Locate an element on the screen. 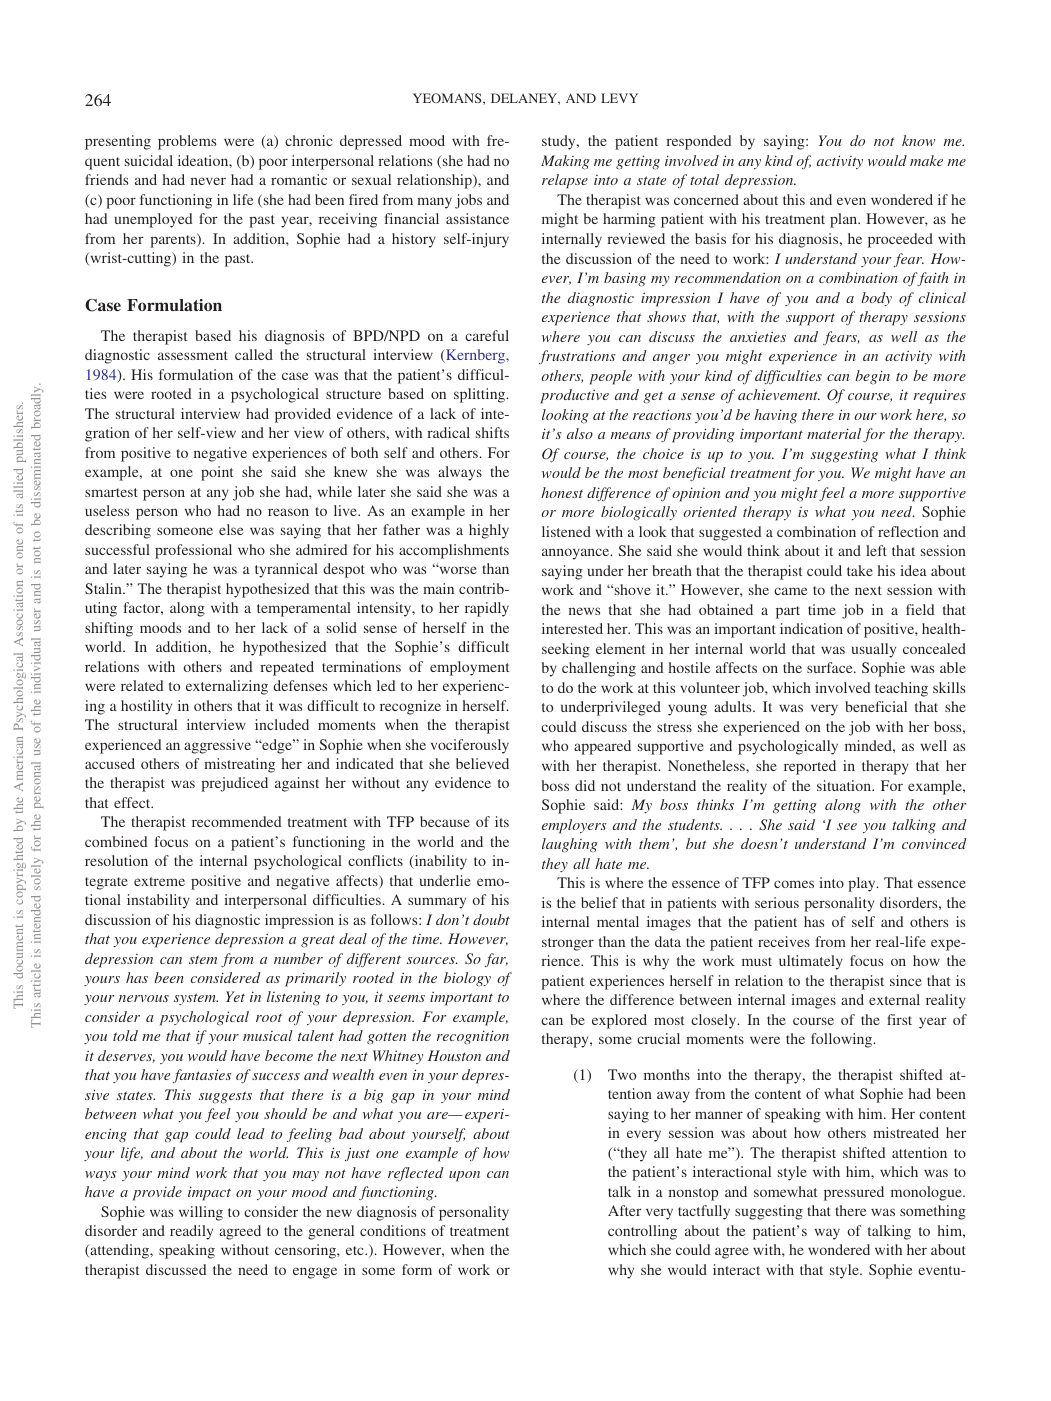 Image resolution: width=1051 pixels, height=1401 pixels. laughing is located at coordinates (570, 845).
